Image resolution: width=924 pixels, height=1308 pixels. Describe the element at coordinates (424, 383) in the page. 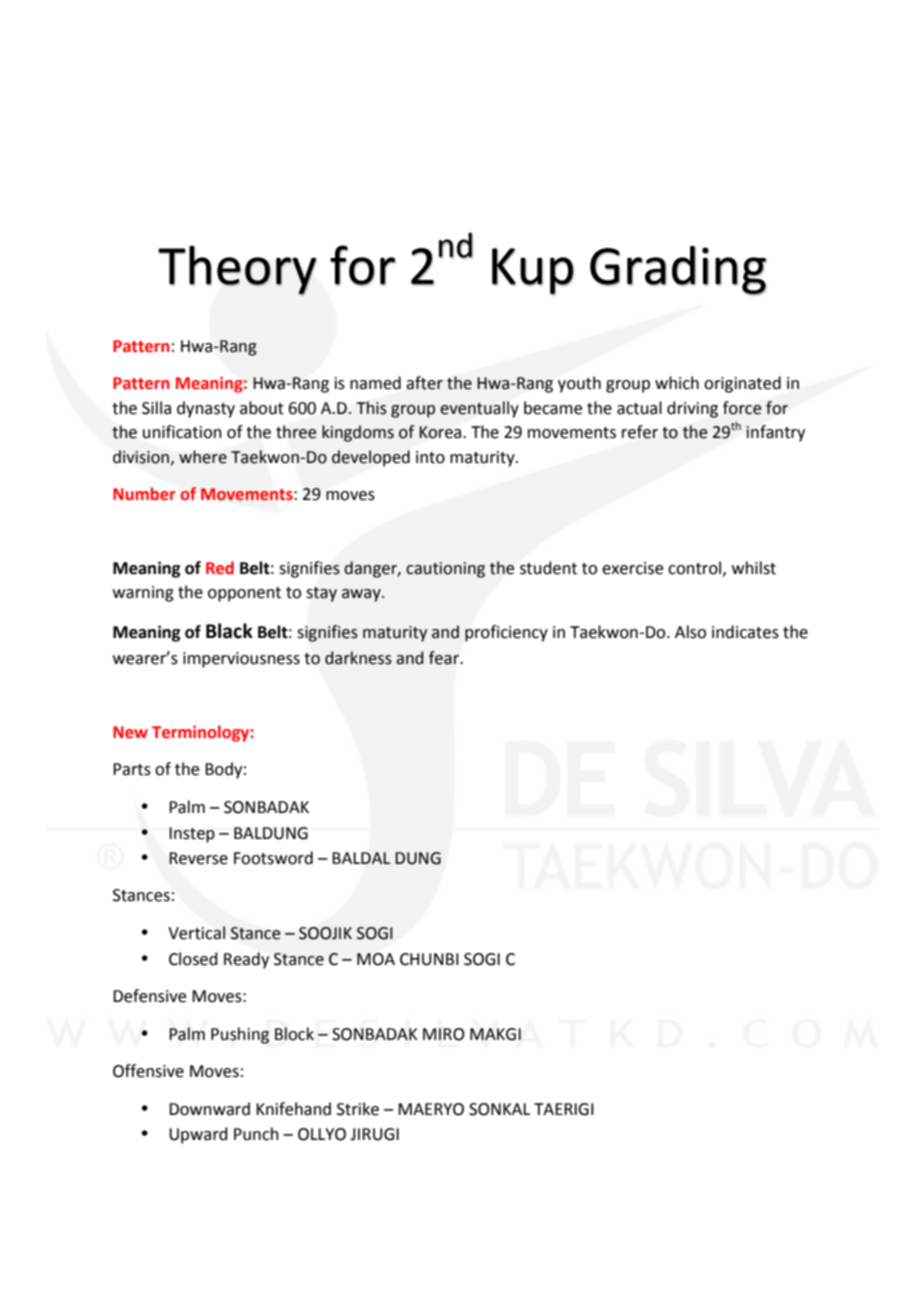

I see `after` at that location.
